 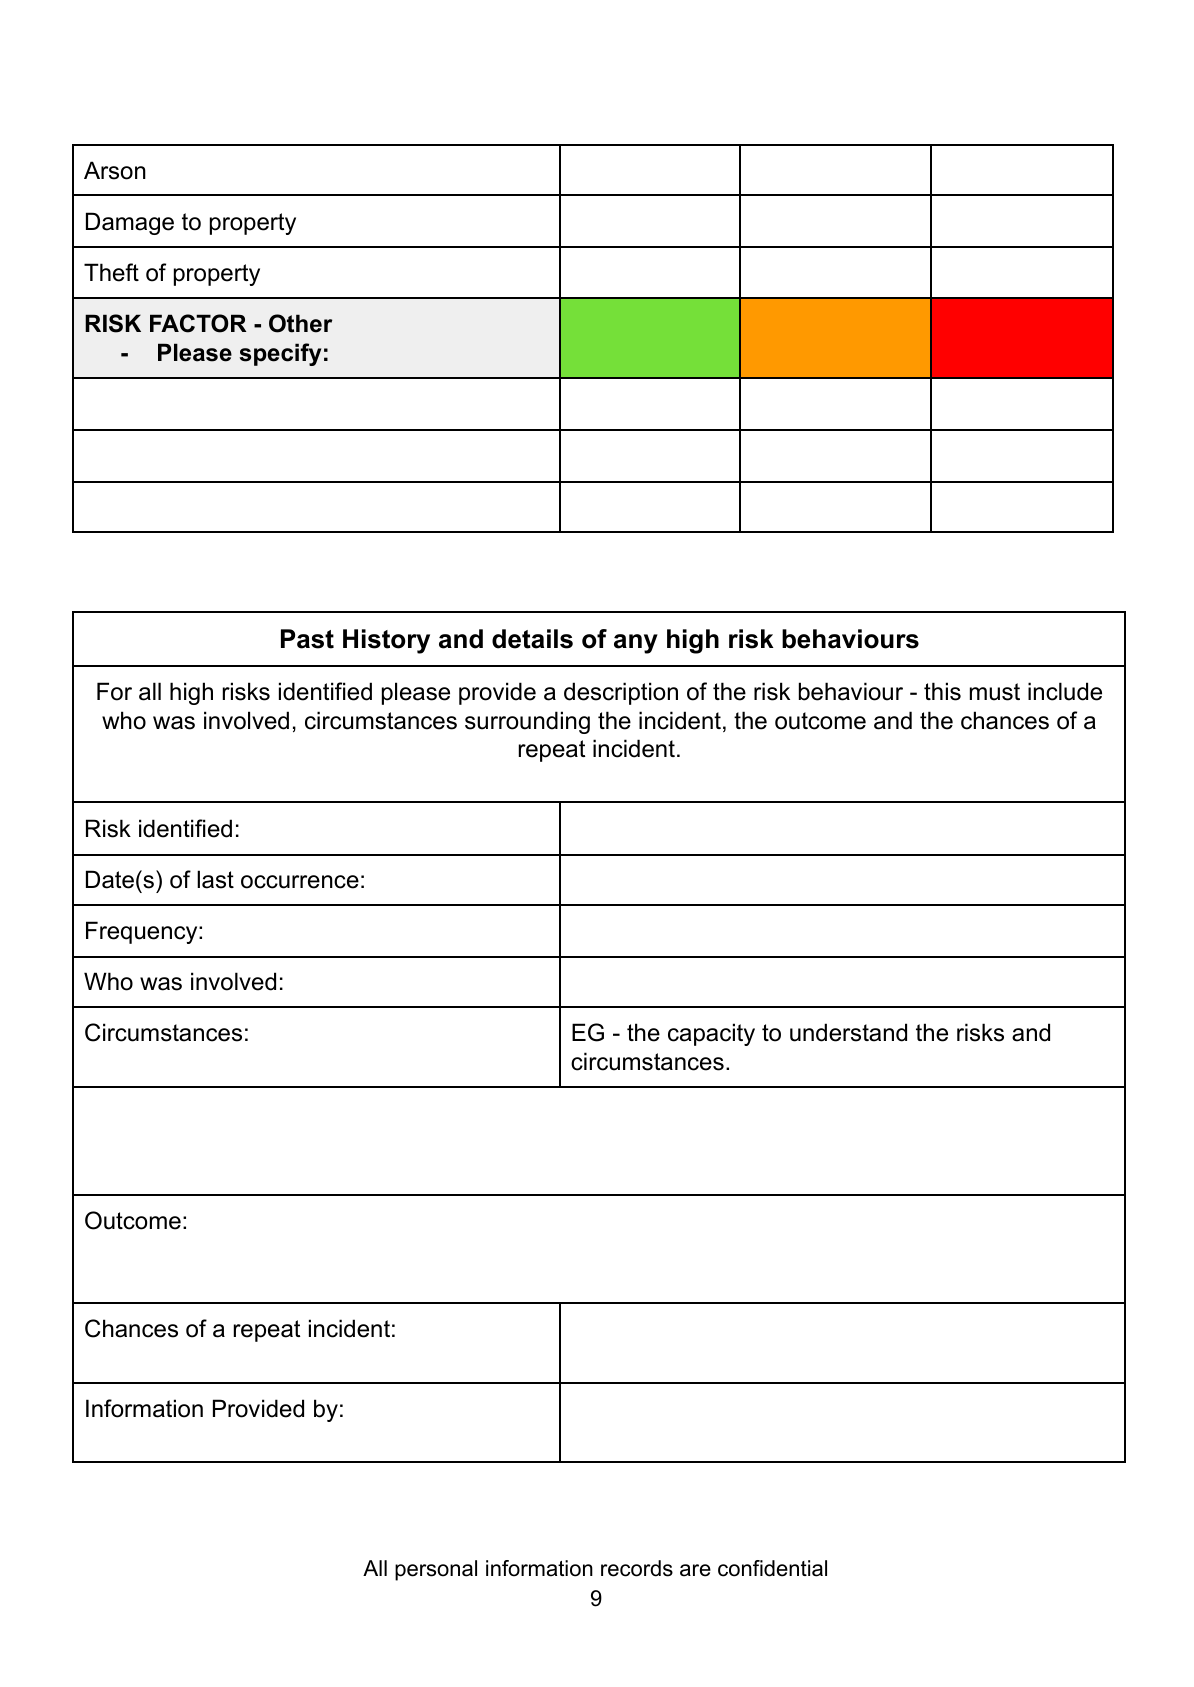 What do you see at coordinates (637, 1568) in the image?
I see `records` at bounding box center [637, 1568].
